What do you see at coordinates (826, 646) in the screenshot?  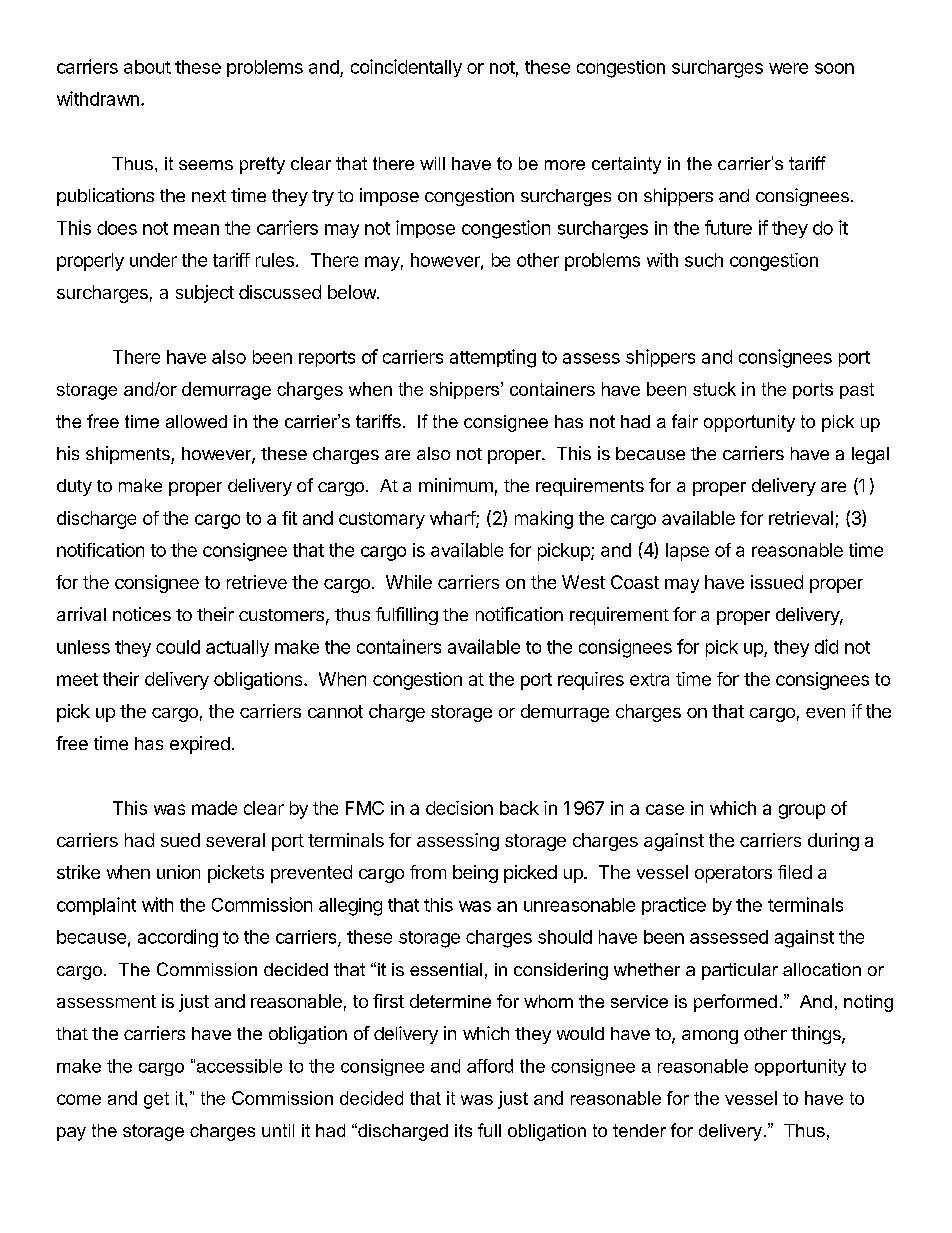 I see `did` at bounding box center [826, 646].
